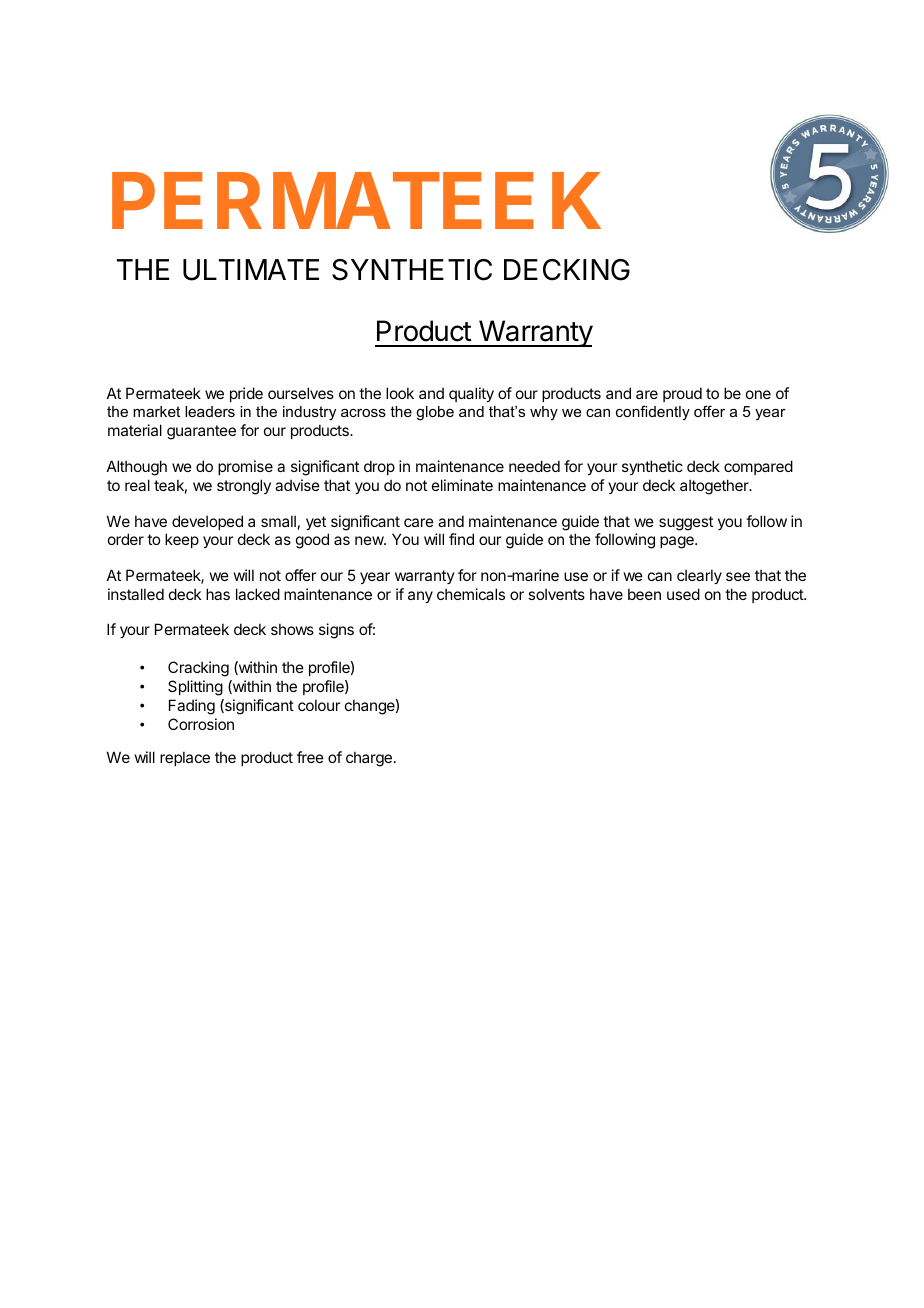 Image resolution: width=924 pixels, height=1308 pixels. I want to click on replace, so click(185, 758).
